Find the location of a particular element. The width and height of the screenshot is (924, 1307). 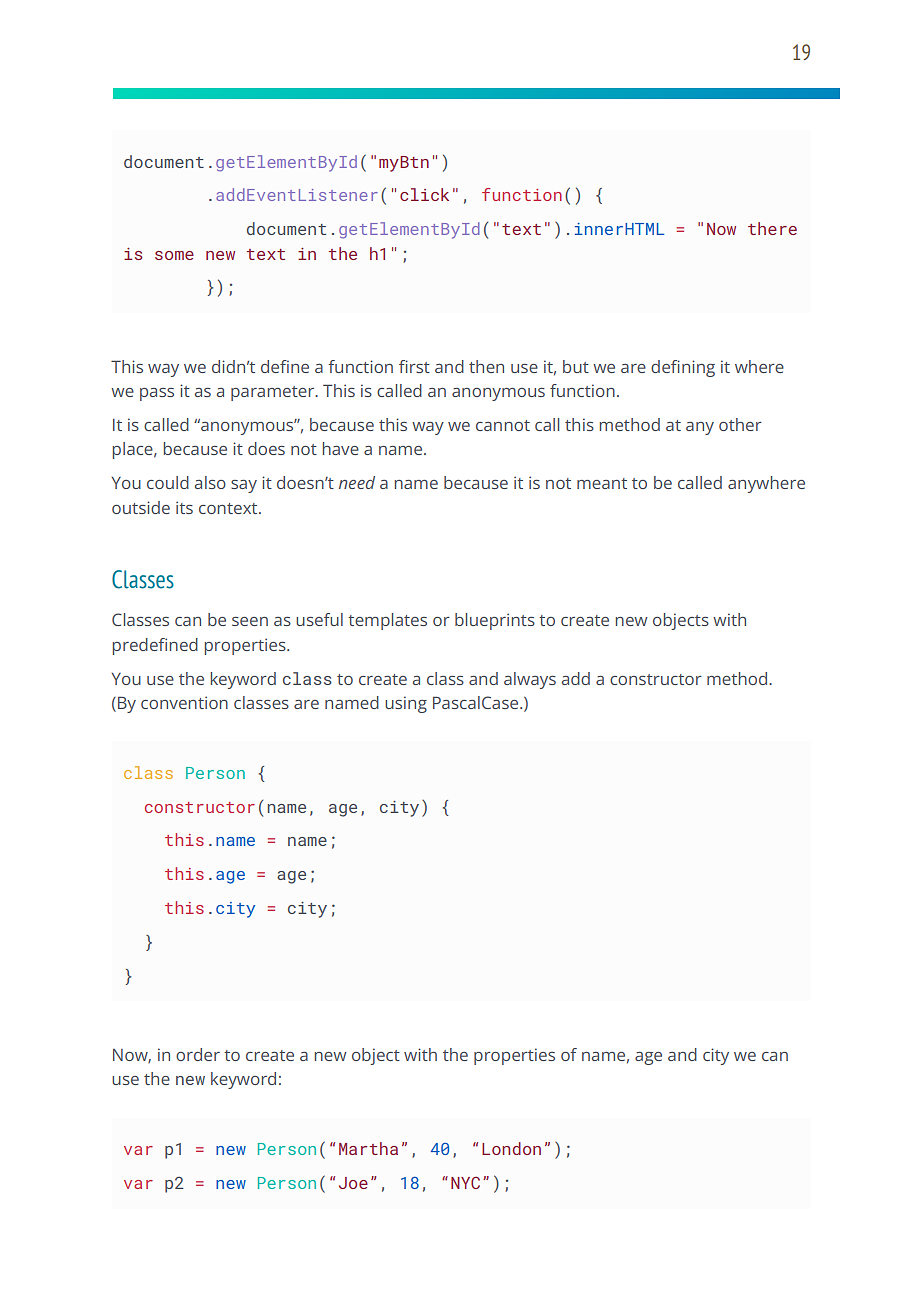

then is located at coordinates (486, 366).
